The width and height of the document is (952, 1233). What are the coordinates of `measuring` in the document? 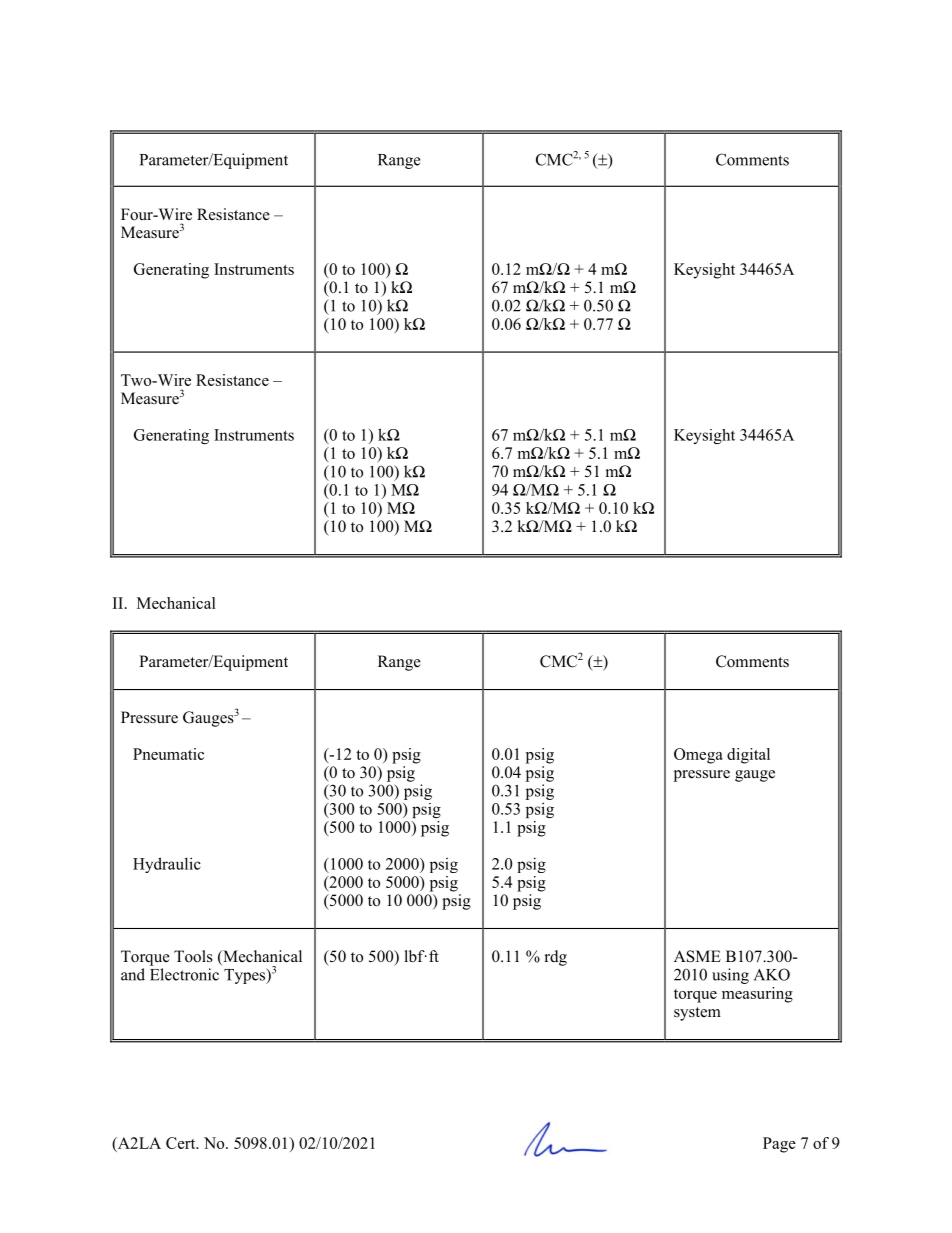 It's located at (757, 995).
